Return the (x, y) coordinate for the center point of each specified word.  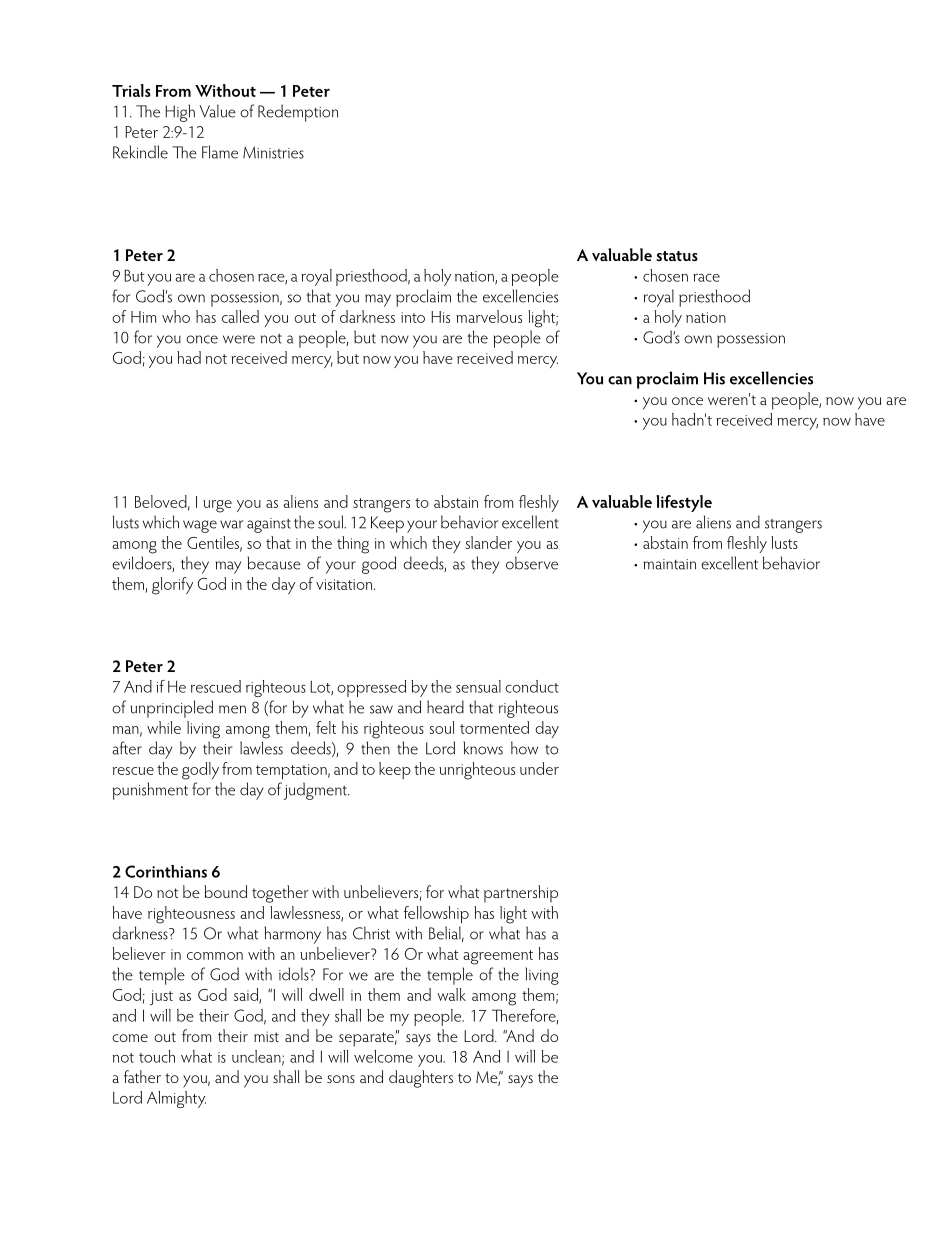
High (180, 113)
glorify (172, 586)
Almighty (176, 1099)
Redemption (298, 113)
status (677, 256)
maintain (670, 564)
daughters (421, 1079)
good (379, 565)
